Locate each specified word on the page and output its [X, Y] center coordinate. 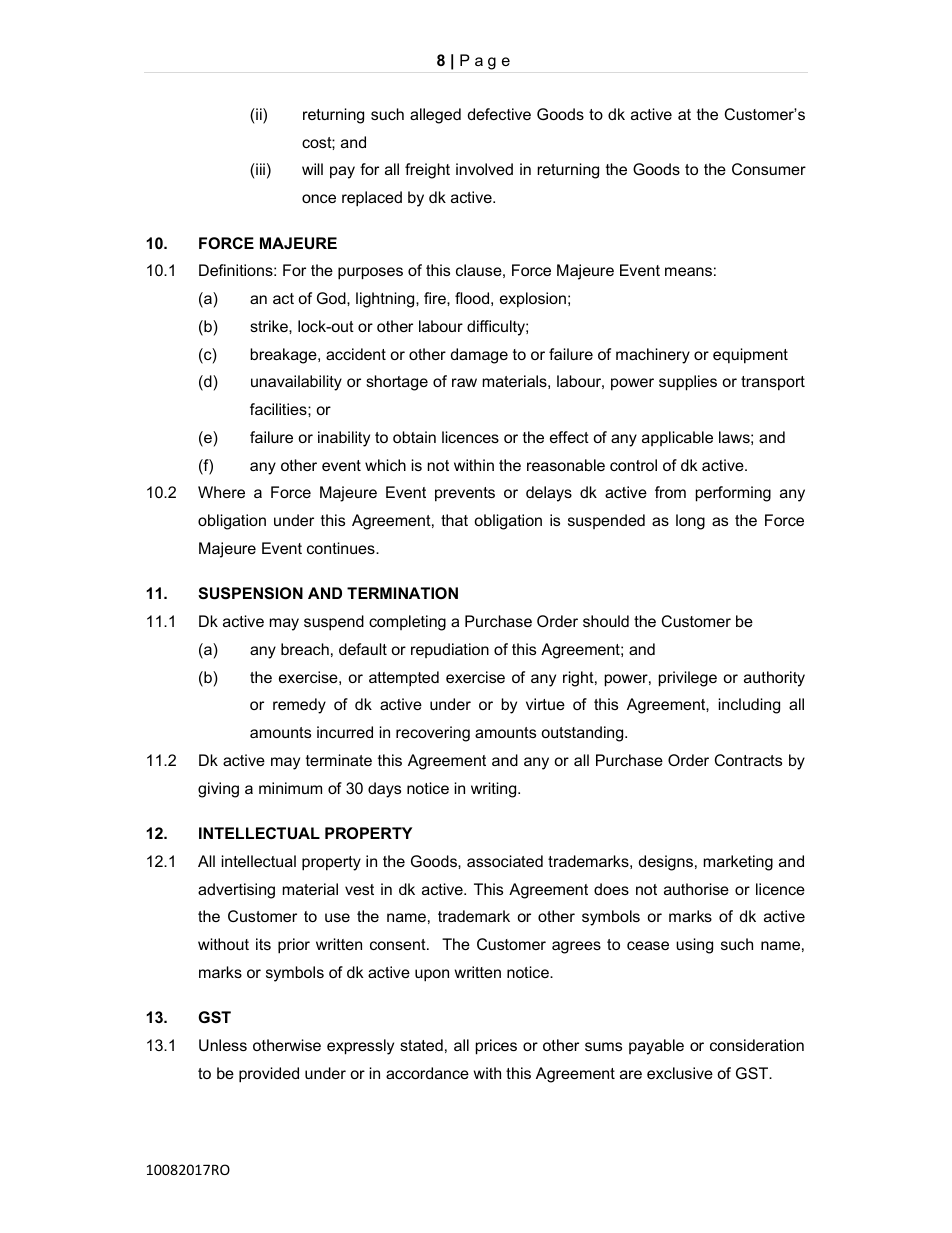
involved [484, 169]
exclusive [680, 1073]
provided [269, 1075]
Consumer [769, 169]
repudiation [450, 650]
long [690, 522]
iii [259, 169]
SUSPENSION [250, 593]
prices [496, 1047]
